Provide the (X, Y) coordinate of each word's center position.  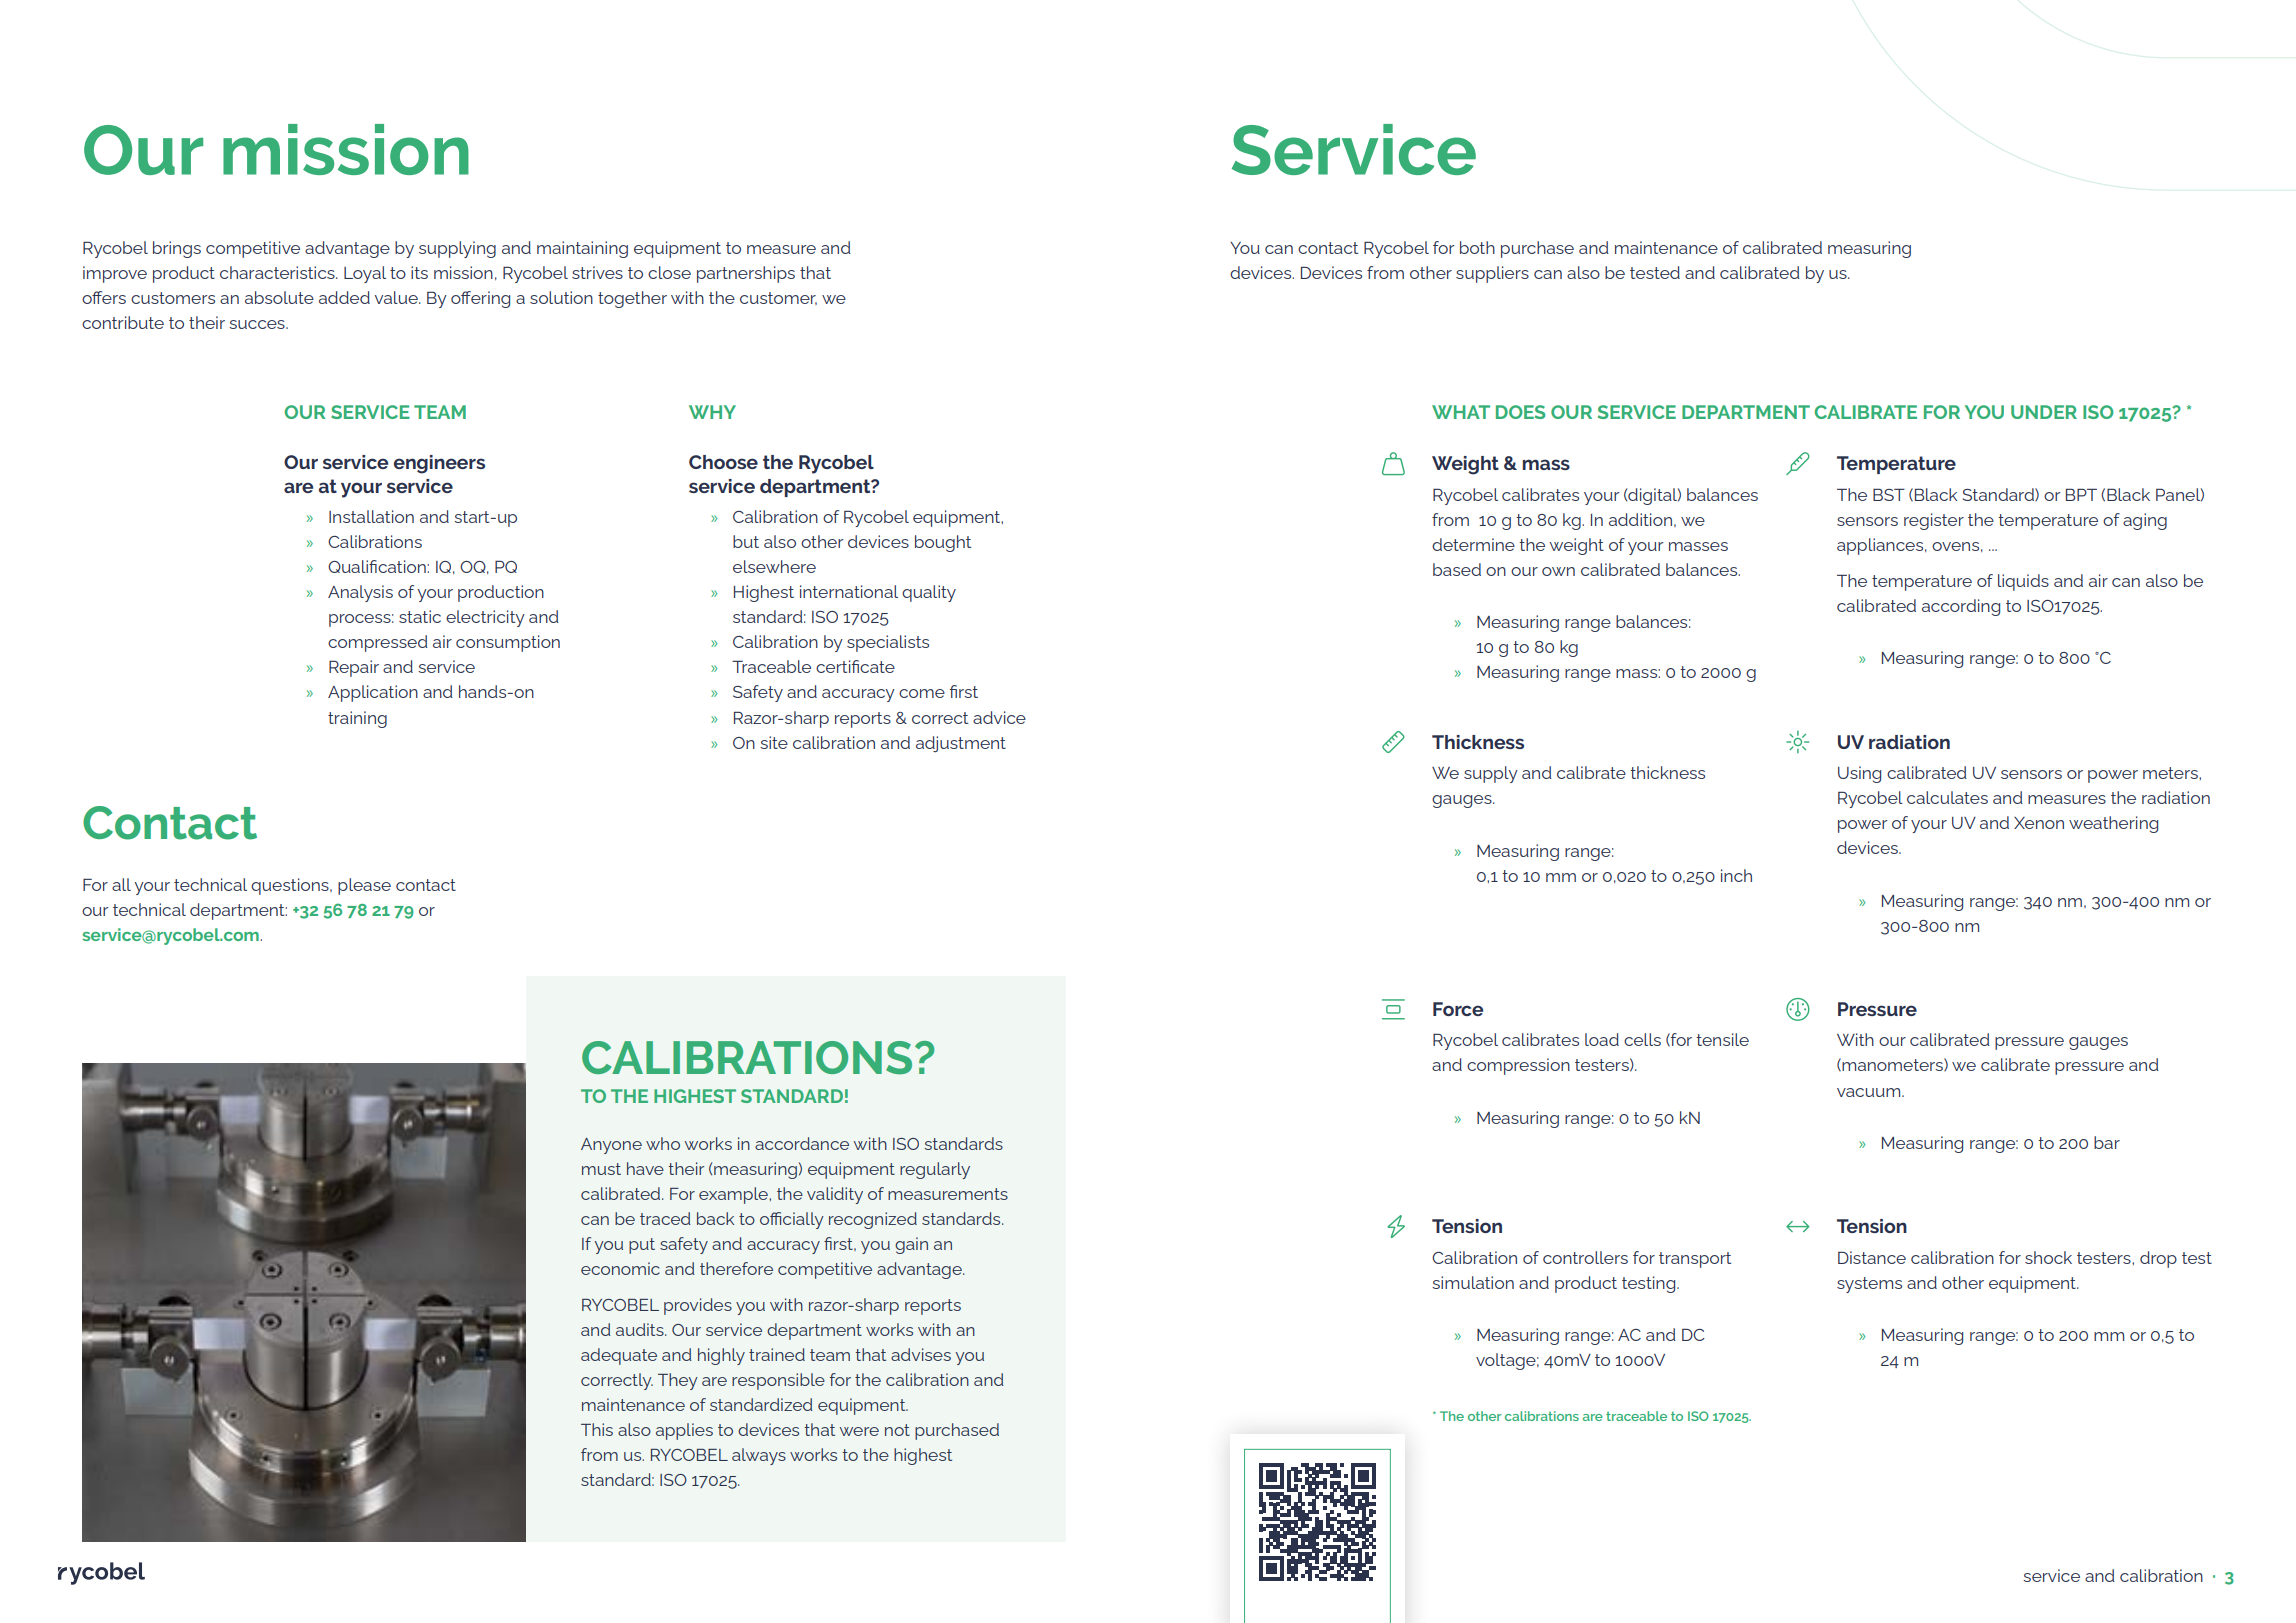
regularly (935, 1170)
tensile (1722, 1039)
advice (999, 717)
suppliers (1492, 274)
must (601, 1169)
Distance (1872, 1257)
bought (943, 543)
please (364, 886)
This (597, 1429)
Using (1859, 774)
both (1477, 247)
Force (1458, 1009)
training (357, 719)
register (1934, 521)
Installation (371, 516)
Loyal (365, 274)
